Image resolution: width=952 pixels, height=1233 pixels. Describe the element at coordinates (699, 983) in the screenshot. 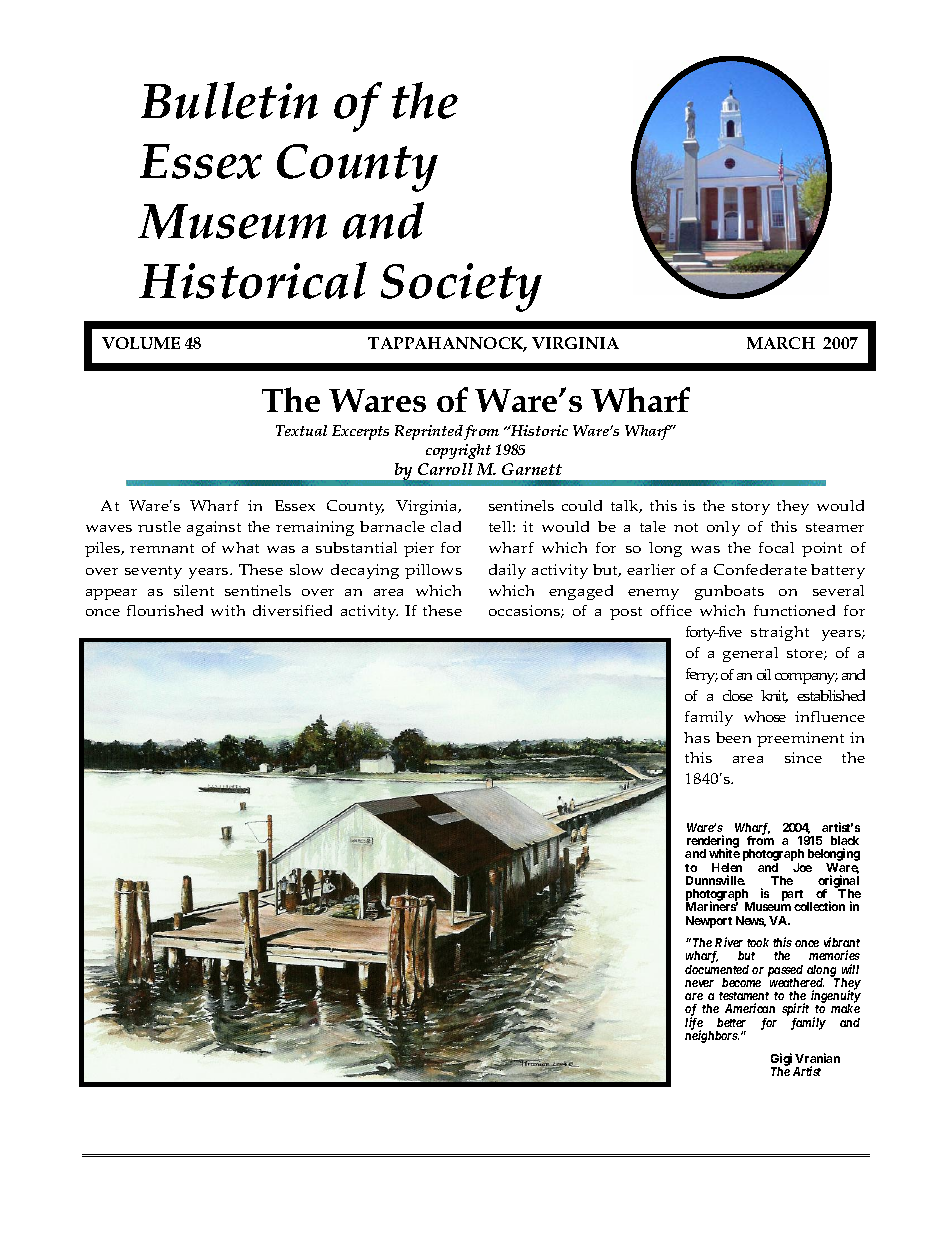

I see `never` at that location.
